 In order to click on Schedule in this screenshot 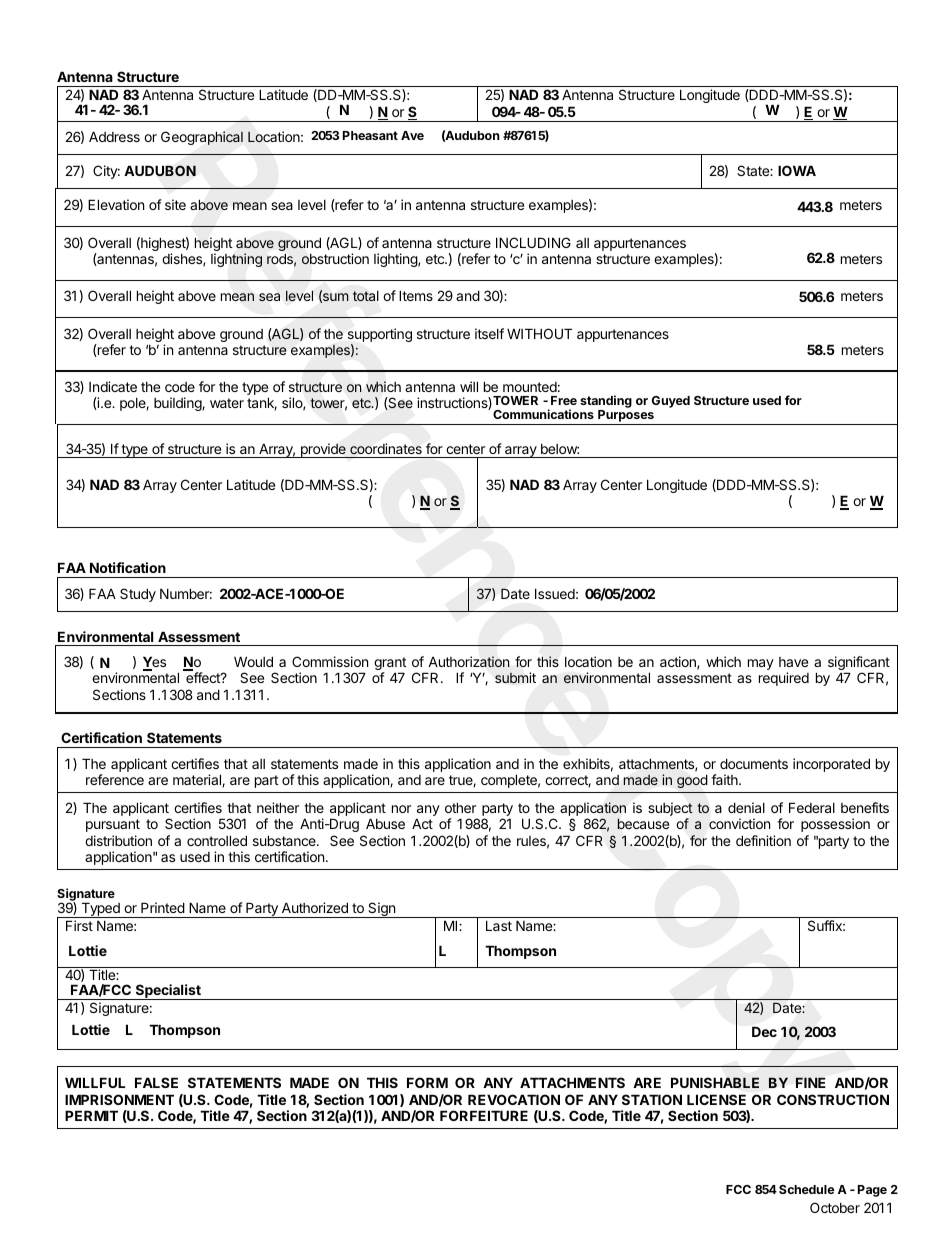, I will do `click(806, 1189)`.
